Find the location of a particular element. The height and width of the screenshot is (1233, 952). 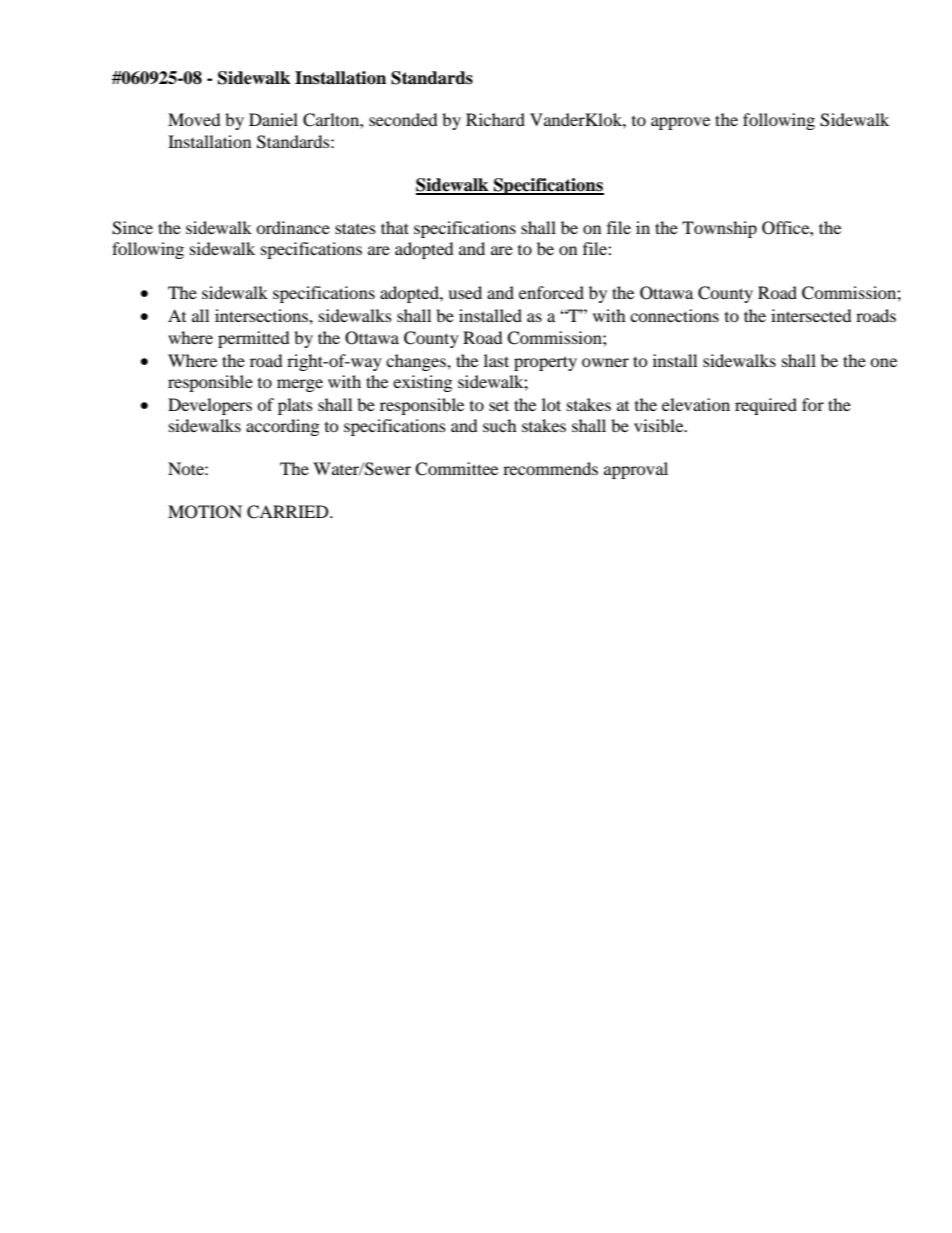

required is located at coordinates (766, 406).
